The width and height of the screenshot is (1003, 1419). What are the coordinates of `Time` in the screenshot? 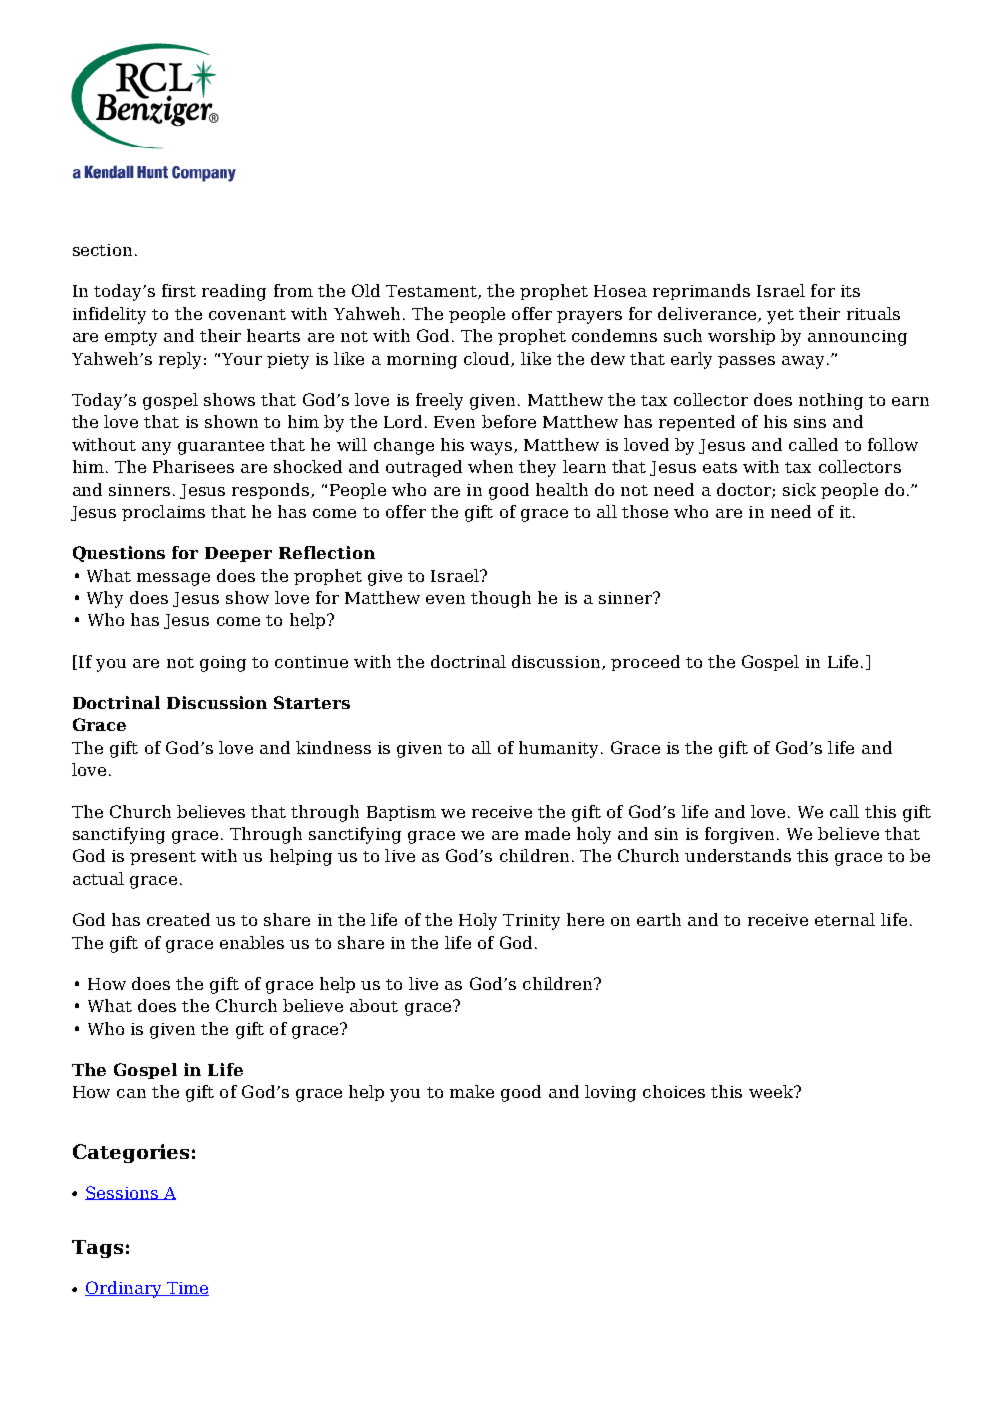 It's located at (187, 1289).
